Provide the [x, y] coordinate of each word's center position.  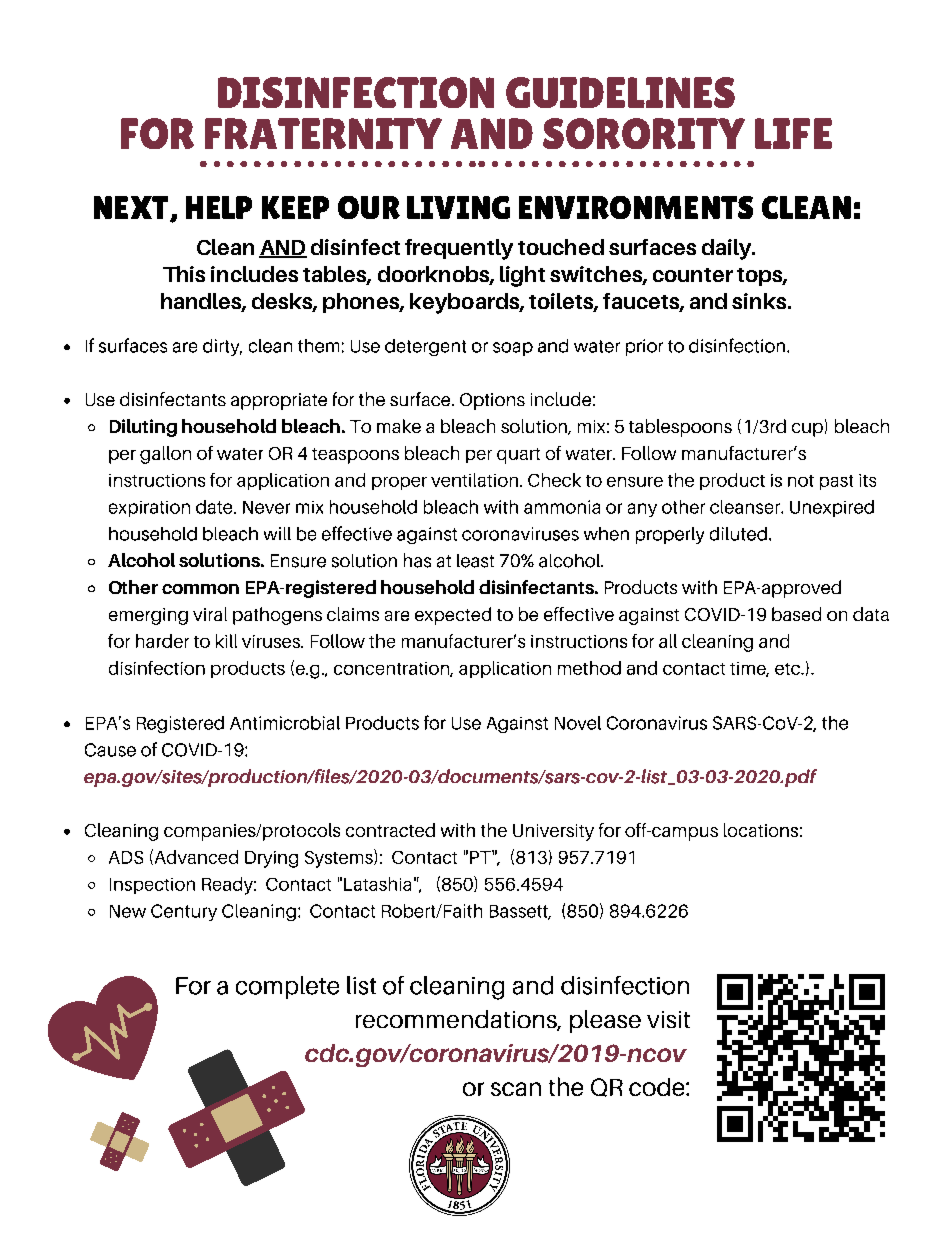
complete [287, 987]
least [475, 561]
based [796, 614]
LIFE [793, 133]
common [200, 589]
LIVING [458, 207]
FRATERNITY [323, 133]
